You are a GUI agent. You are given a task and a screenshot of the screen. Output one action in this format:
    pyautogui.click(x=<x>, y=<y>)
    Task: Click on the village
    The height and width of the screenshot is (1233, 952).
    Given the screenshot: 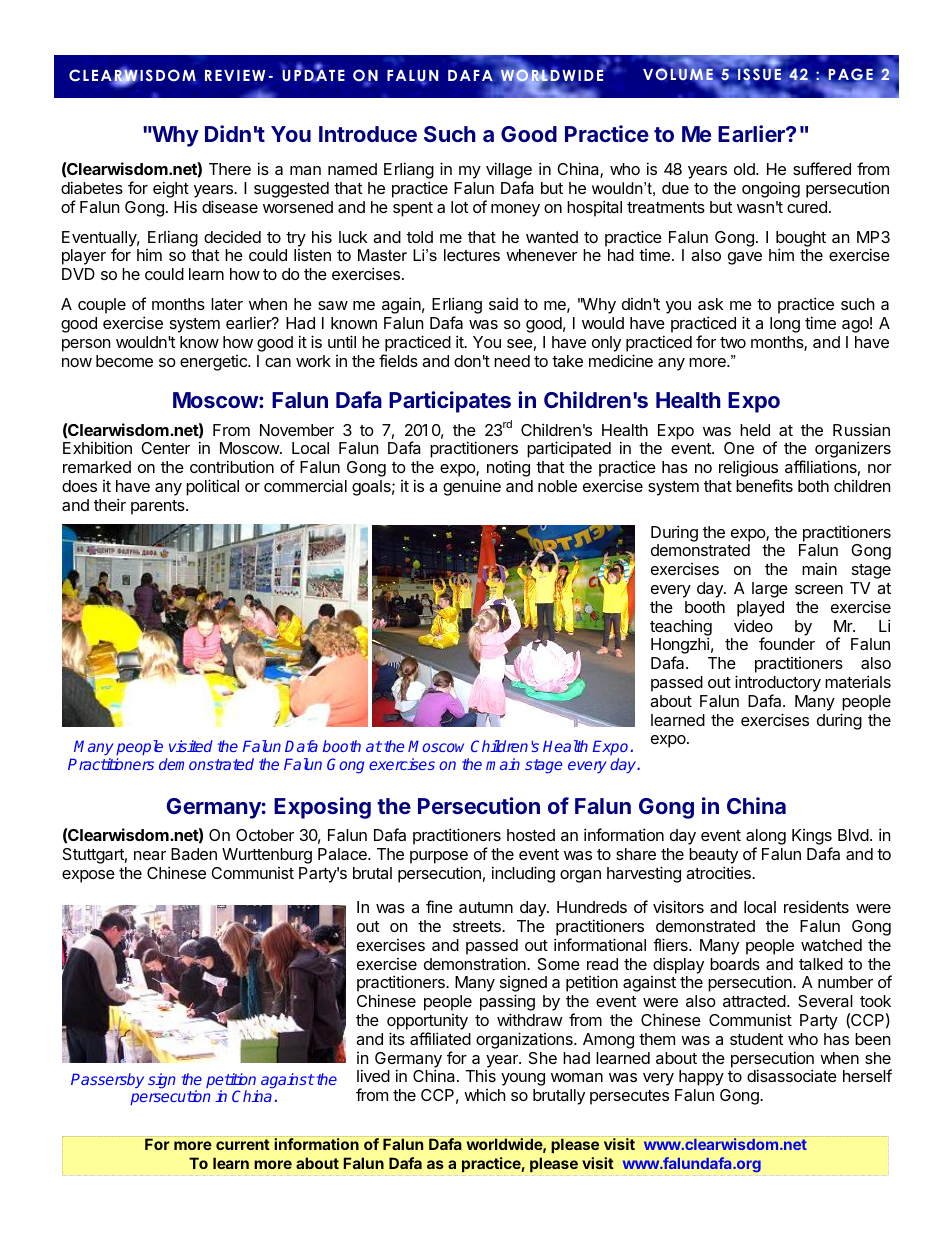 What is the action you would take?
    pyautogui.click(x=509, y=172)
